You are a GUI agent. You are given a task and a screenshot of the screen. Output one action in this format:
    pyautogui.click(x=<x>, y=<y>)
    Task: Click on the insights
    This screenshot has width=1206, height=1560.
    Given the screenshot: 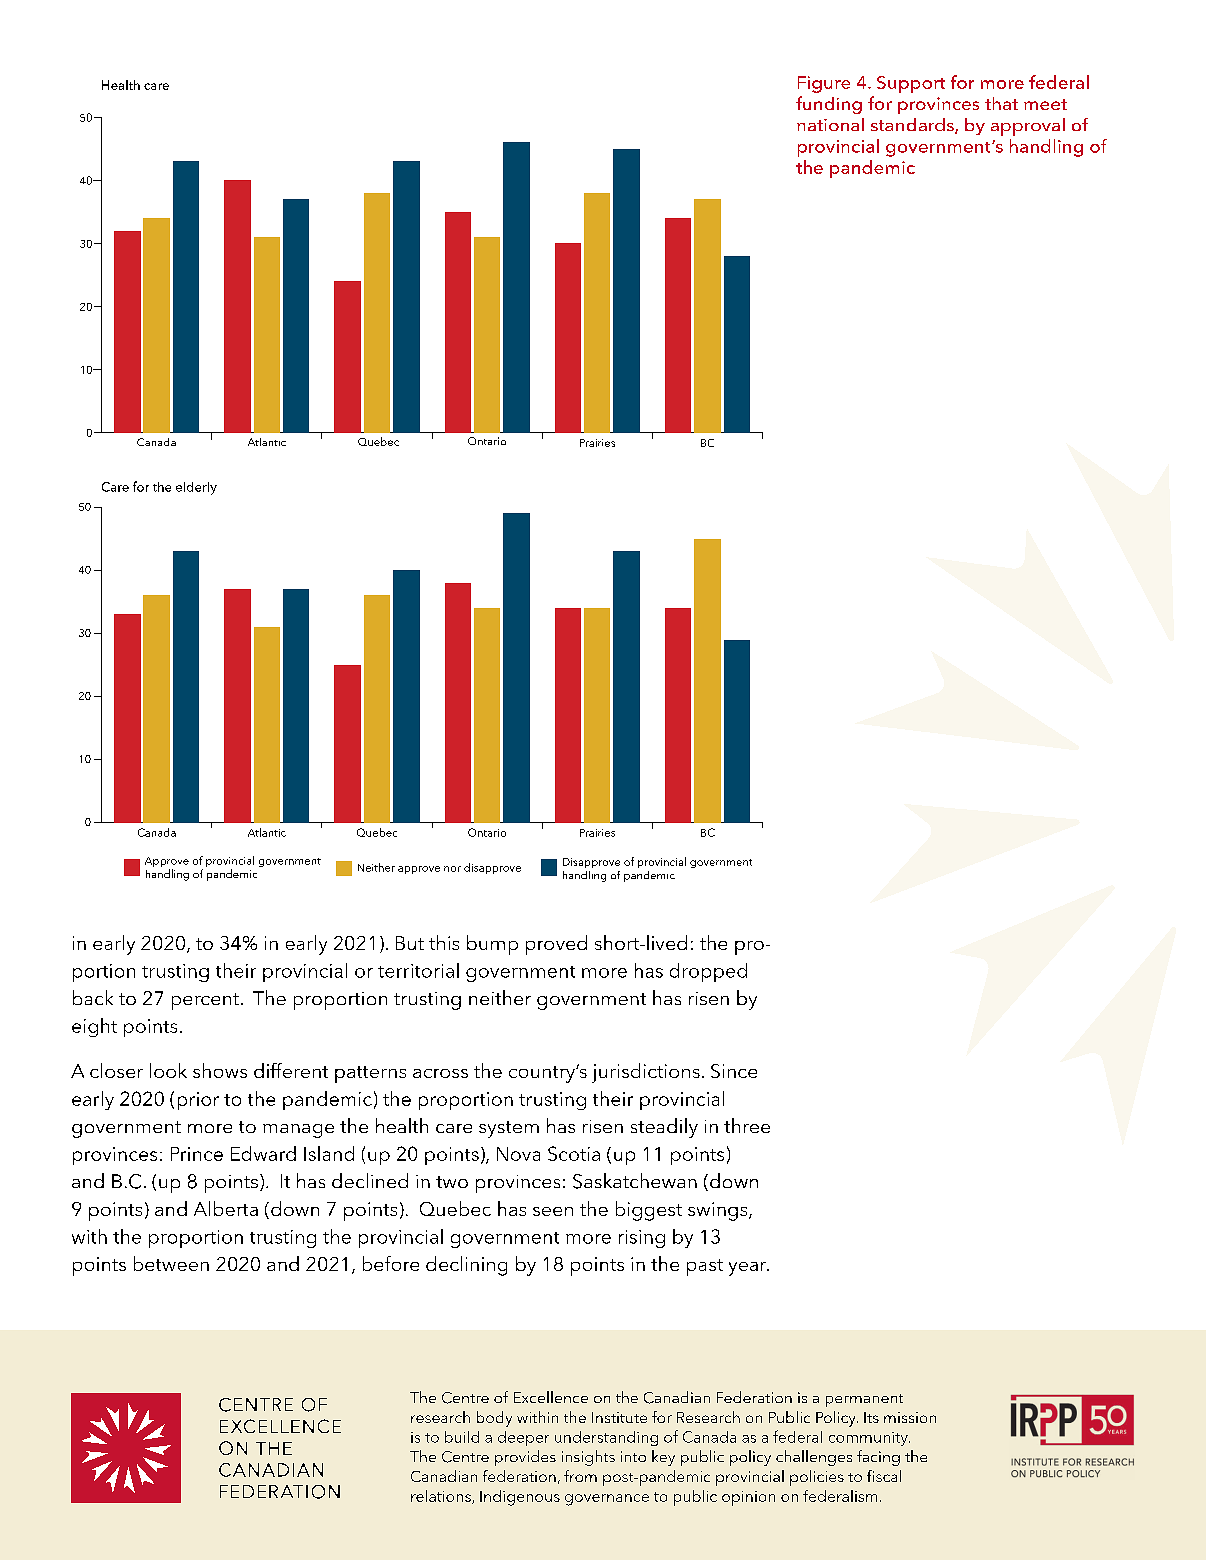 What is the action you would take?
    pyautogui.click(x=588, y=1458)
